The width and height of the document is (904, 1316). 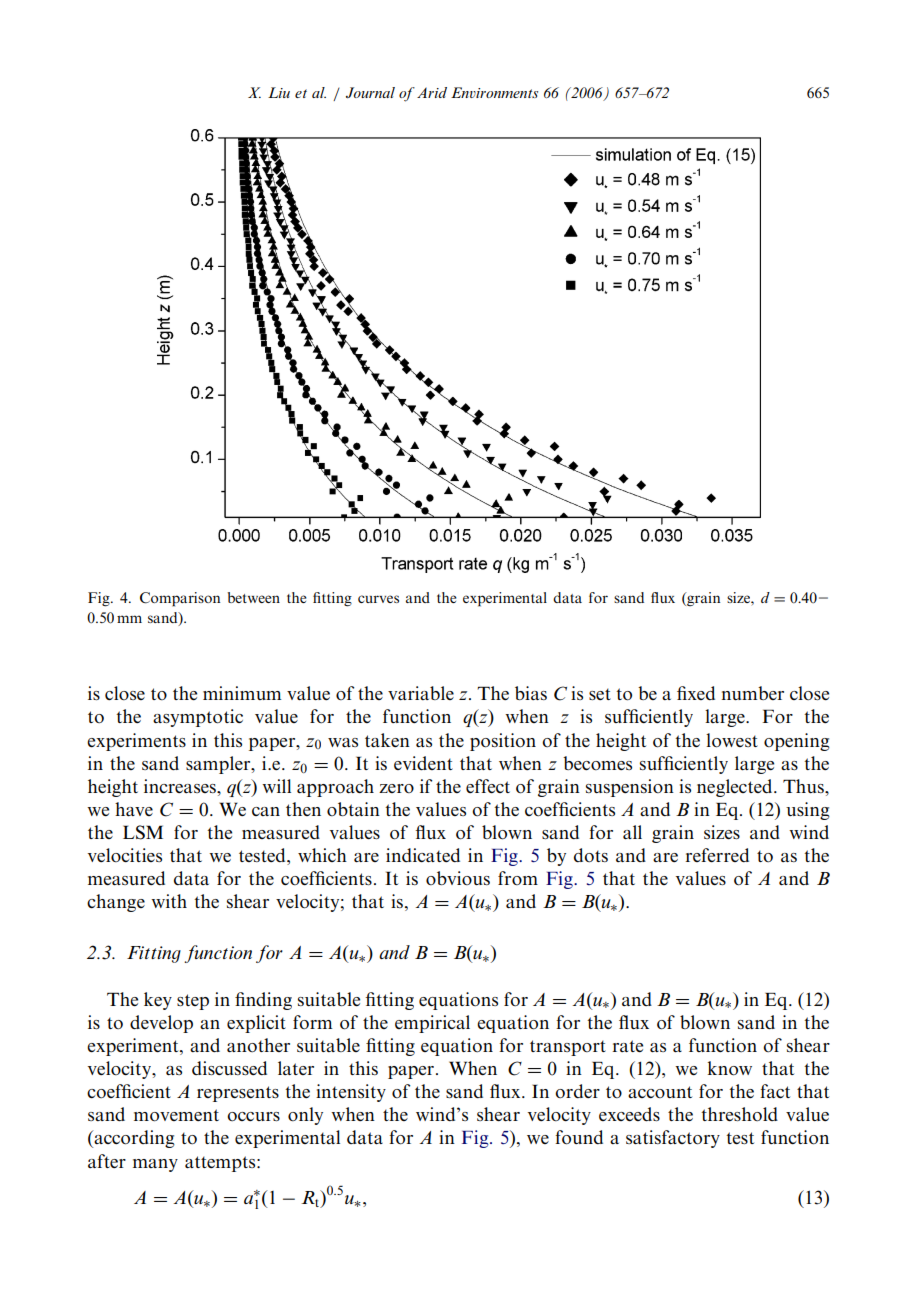 What do you see at coordinates (176, 1115) in the document?
I see `movement` at bounding box center [176, 1115].
